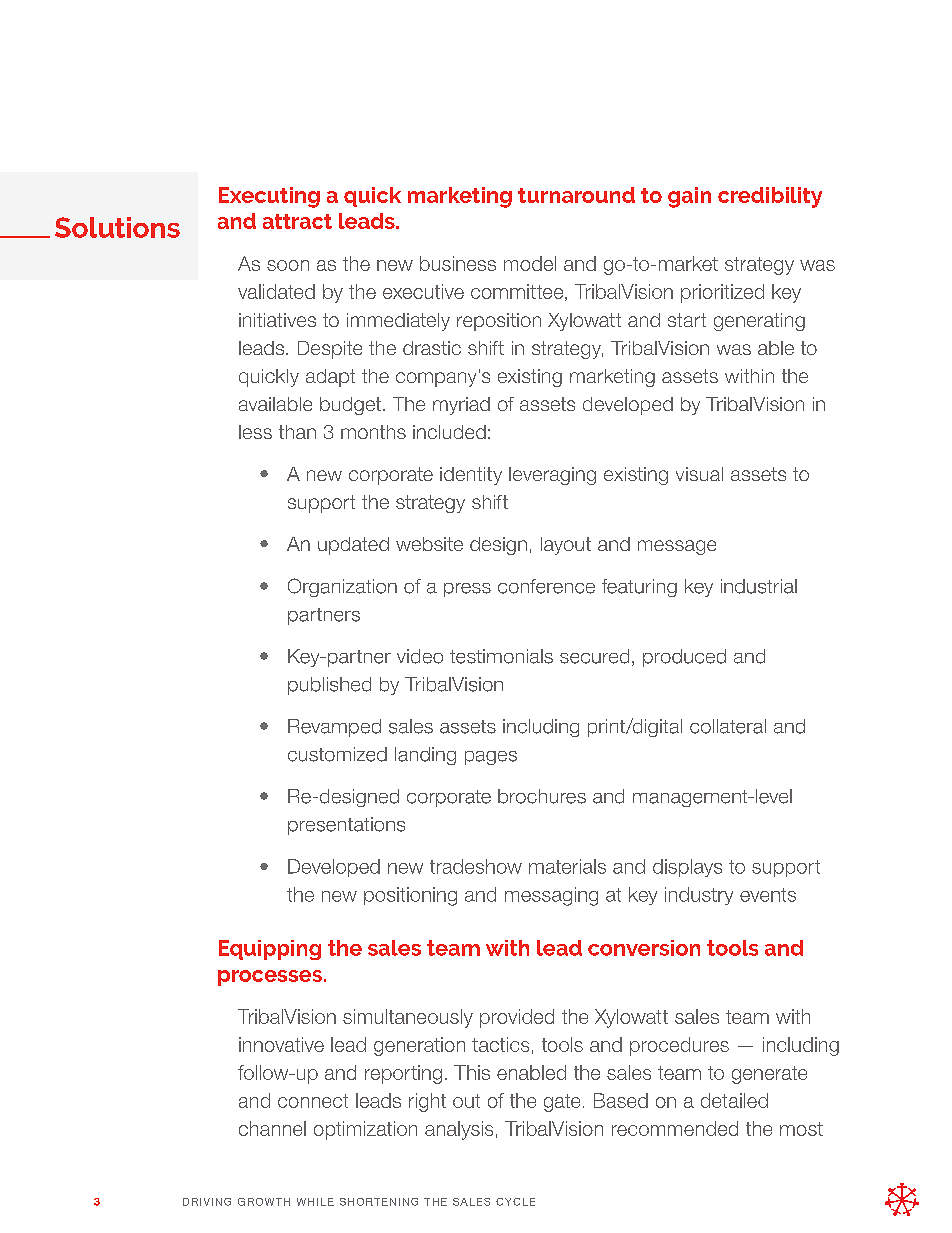  I want to click on video, so click(420, 656).
